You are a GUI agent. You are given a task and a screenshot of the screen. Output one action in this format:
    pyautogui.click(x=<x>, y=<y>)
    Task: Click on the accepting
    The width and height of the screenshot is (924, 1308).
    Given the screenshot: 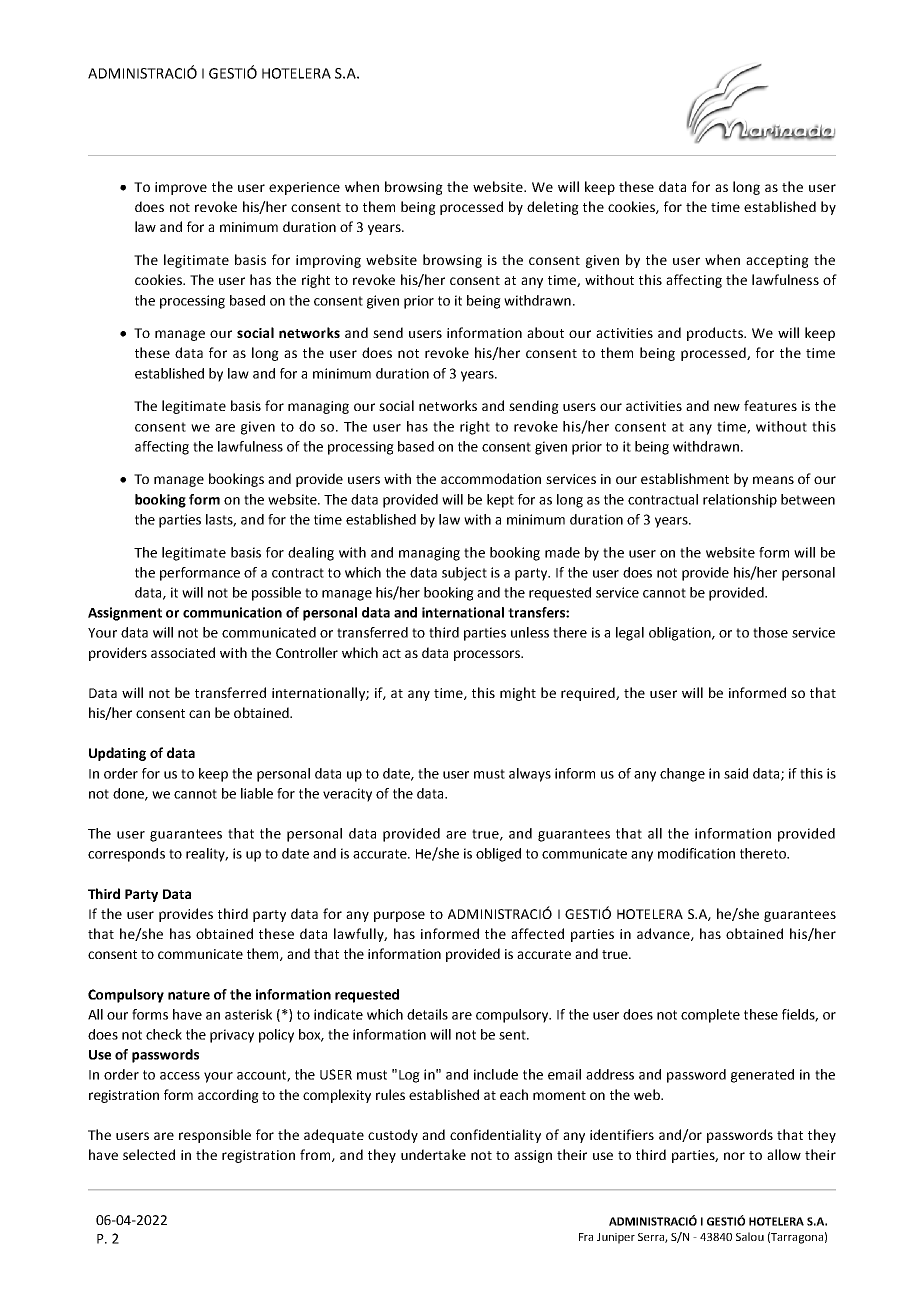 What is the action you would take?
    pyautogui.click(x=777, y=261)
